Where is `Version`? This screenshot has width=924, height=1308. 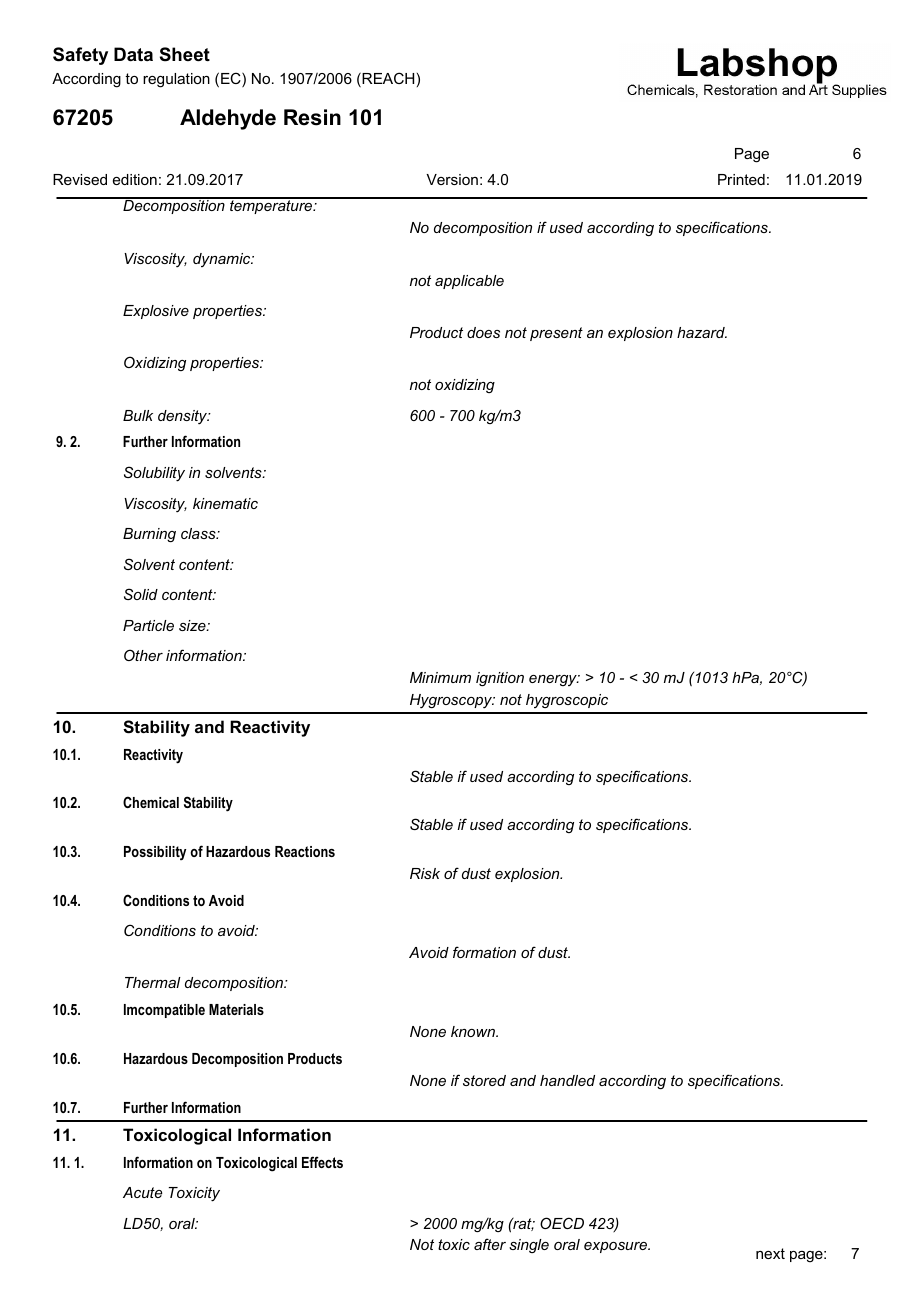
Version is located at coordinates (452, 179).
